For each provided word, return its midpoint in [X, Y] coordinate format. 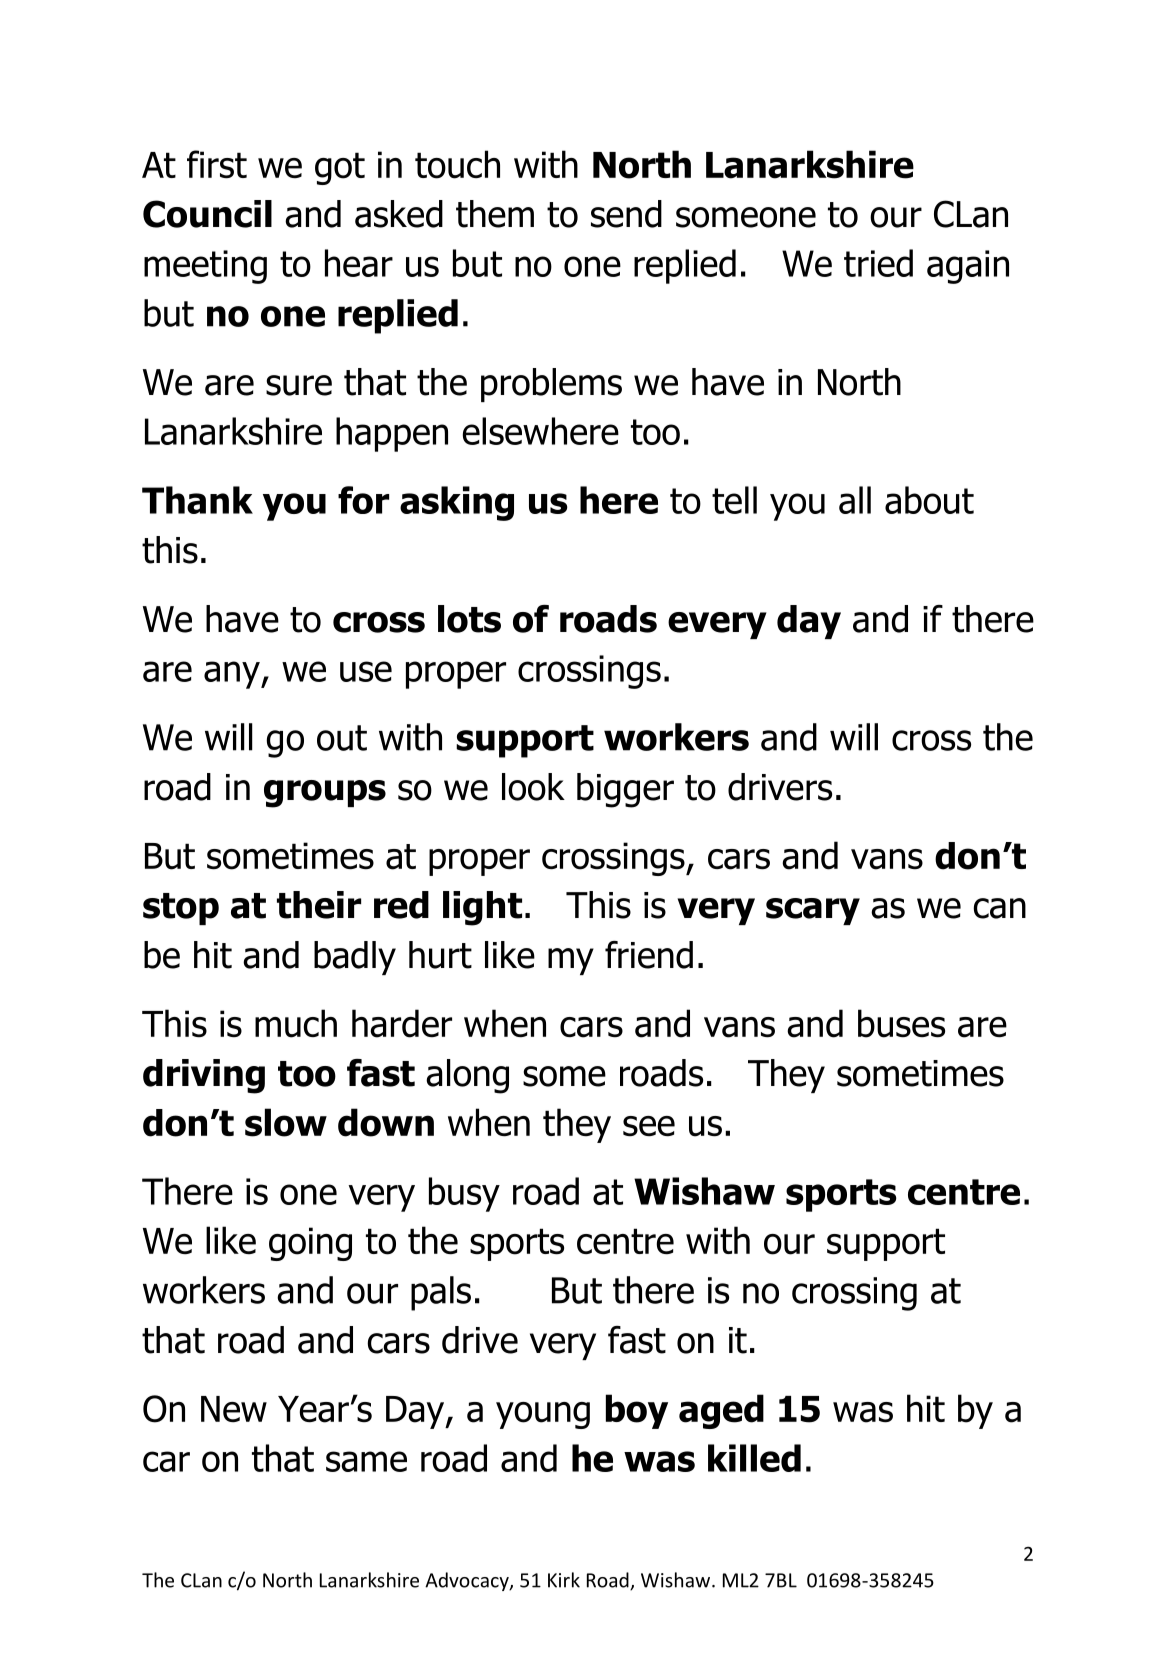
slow [286, 1122]
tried [878, 263]
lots [469, 619]
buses [901, 1023]
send [626, 214]
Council [207, 214]
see [649, 1126]
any [233, 675]
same [366, 1461]
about [929, 500]
